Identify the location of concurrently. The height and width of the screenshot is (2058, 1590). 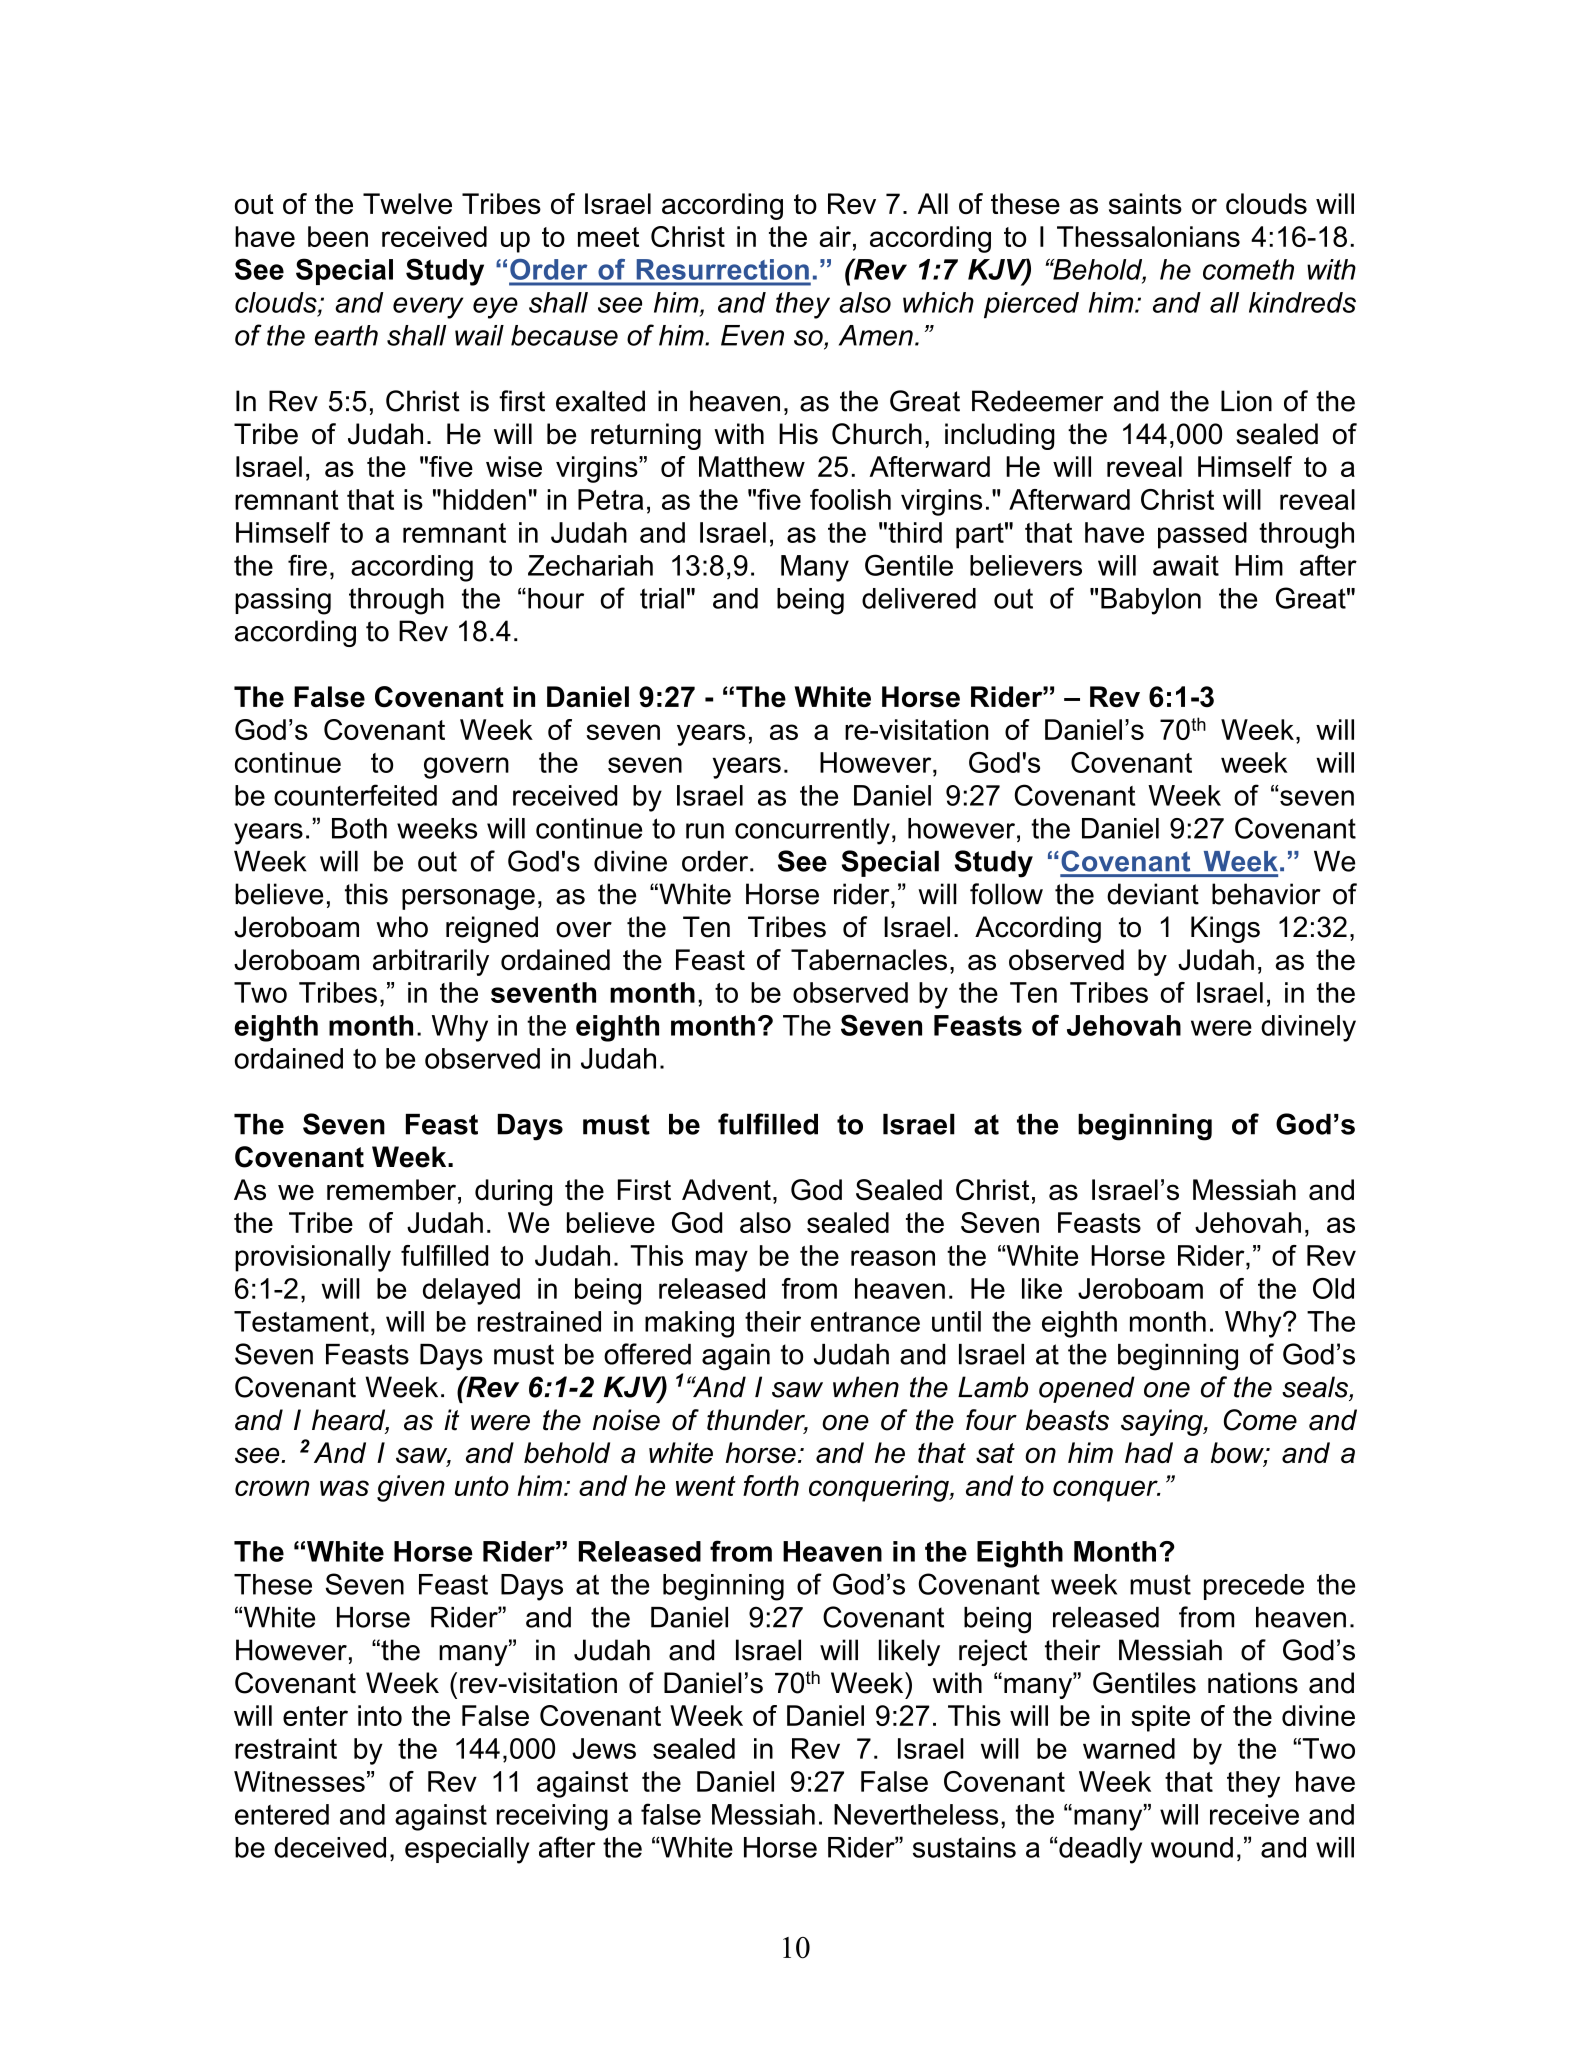
(812, 831).
